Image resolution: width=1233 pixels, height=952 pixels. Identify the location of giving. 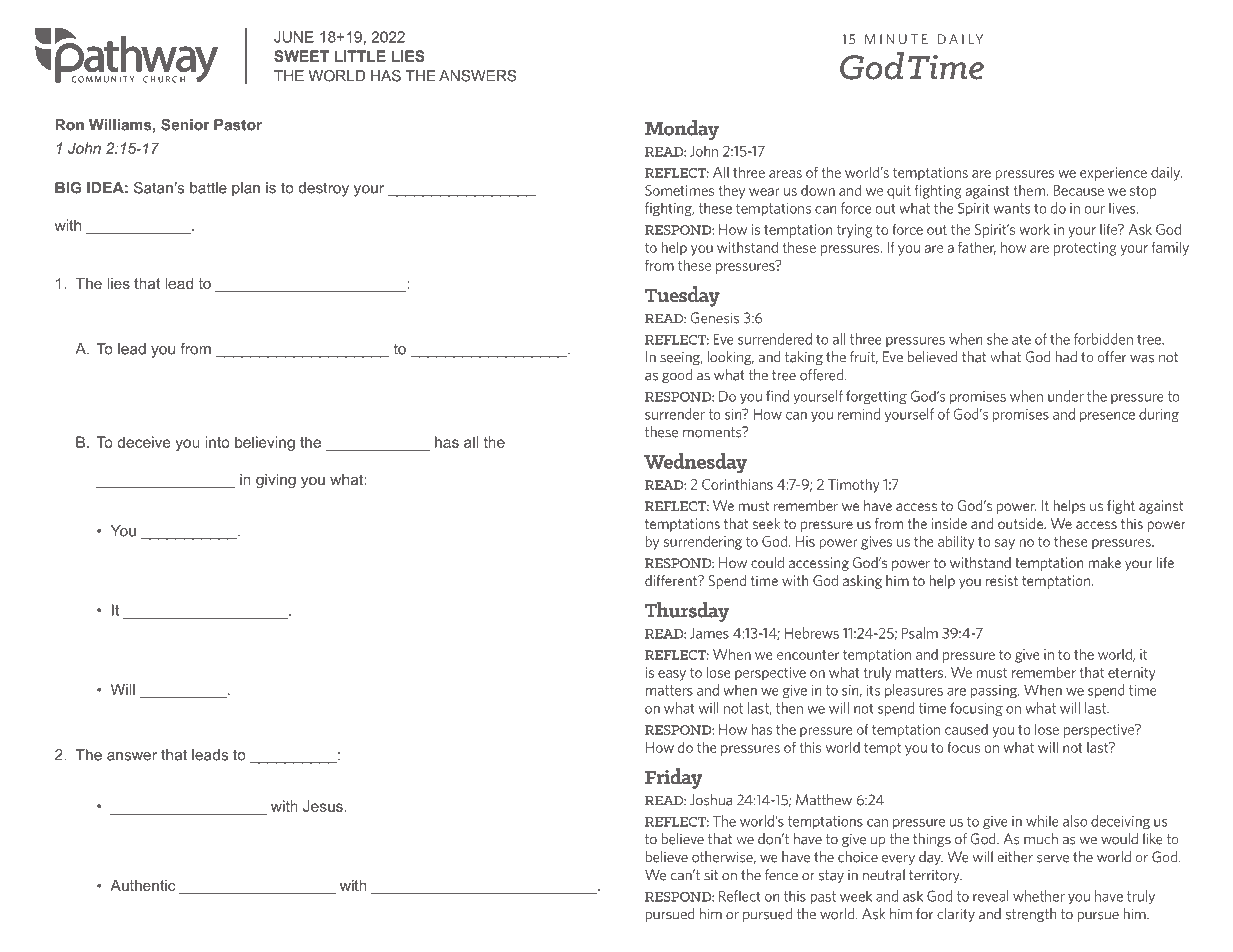
(276, 481).
